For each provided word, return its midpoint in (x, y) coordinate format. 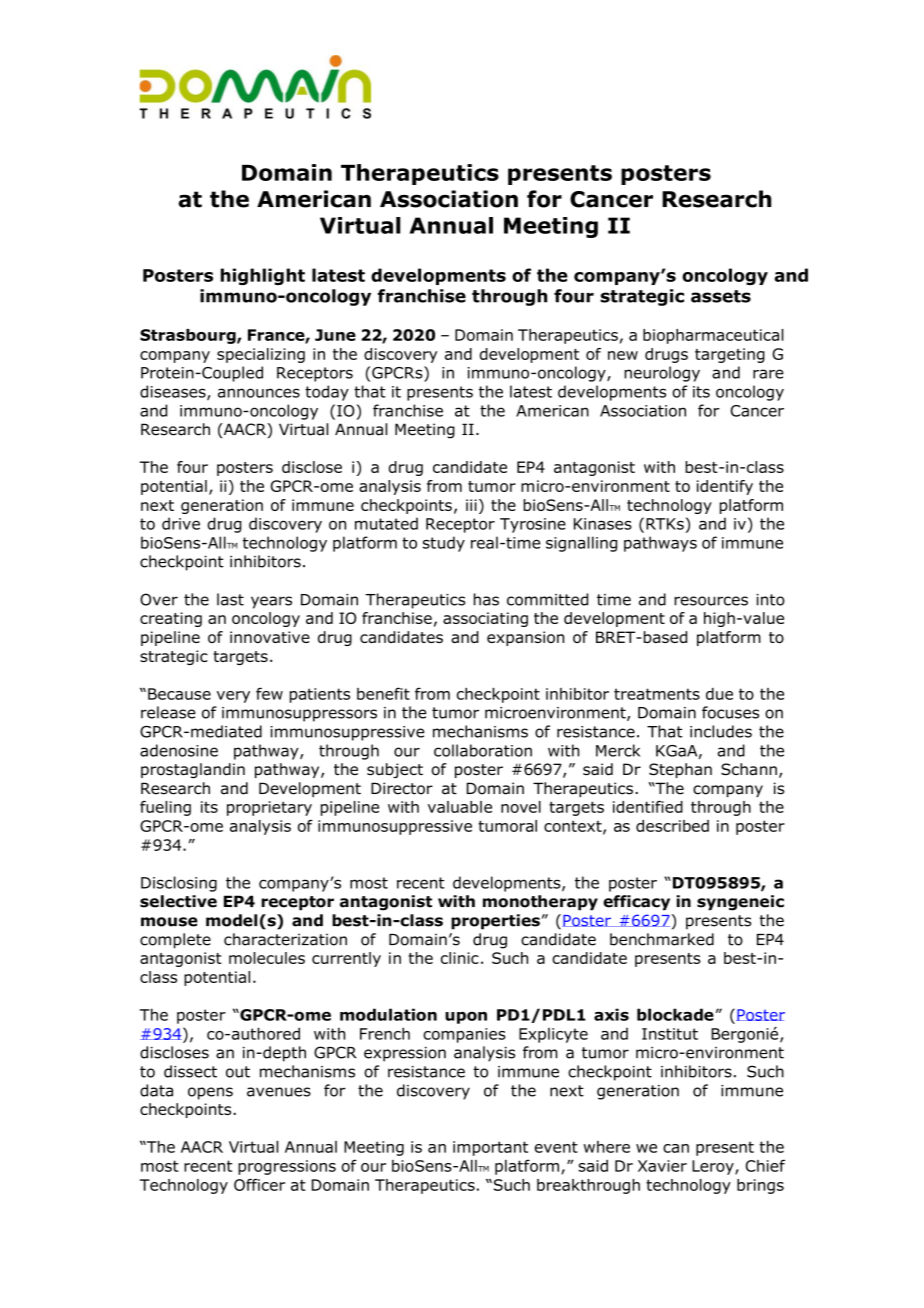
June (335, 335)
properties (495, 922)
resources (711, 601)
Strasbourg (189, 336)
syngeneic (740, 903)
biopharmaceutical (713, 336)
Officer (259, 1185)
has (486, 599)
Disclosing (179, 884)
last (230, 599)
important (490, 1148)
